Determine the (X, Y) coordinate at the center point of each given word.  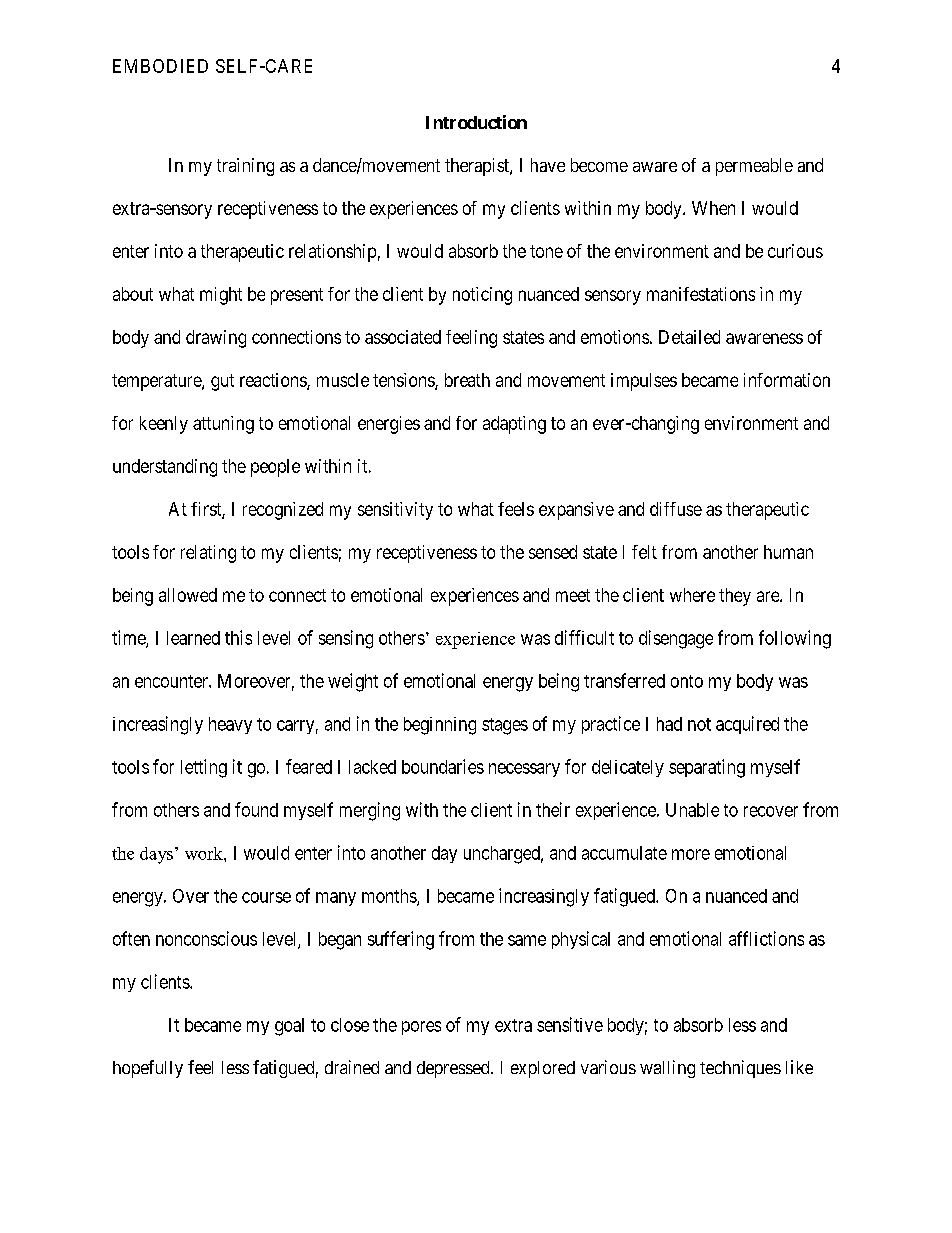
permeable (754, 167)
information (787, 380)
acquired (747, 725)
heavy (230, 725)
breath (467, 380)
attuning (223, 425)
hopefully (148, 1069)
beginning (440, 726)
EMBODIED (160, 66)
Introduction (476, 122)
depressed (454, 1069)
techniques (740, 1069)
